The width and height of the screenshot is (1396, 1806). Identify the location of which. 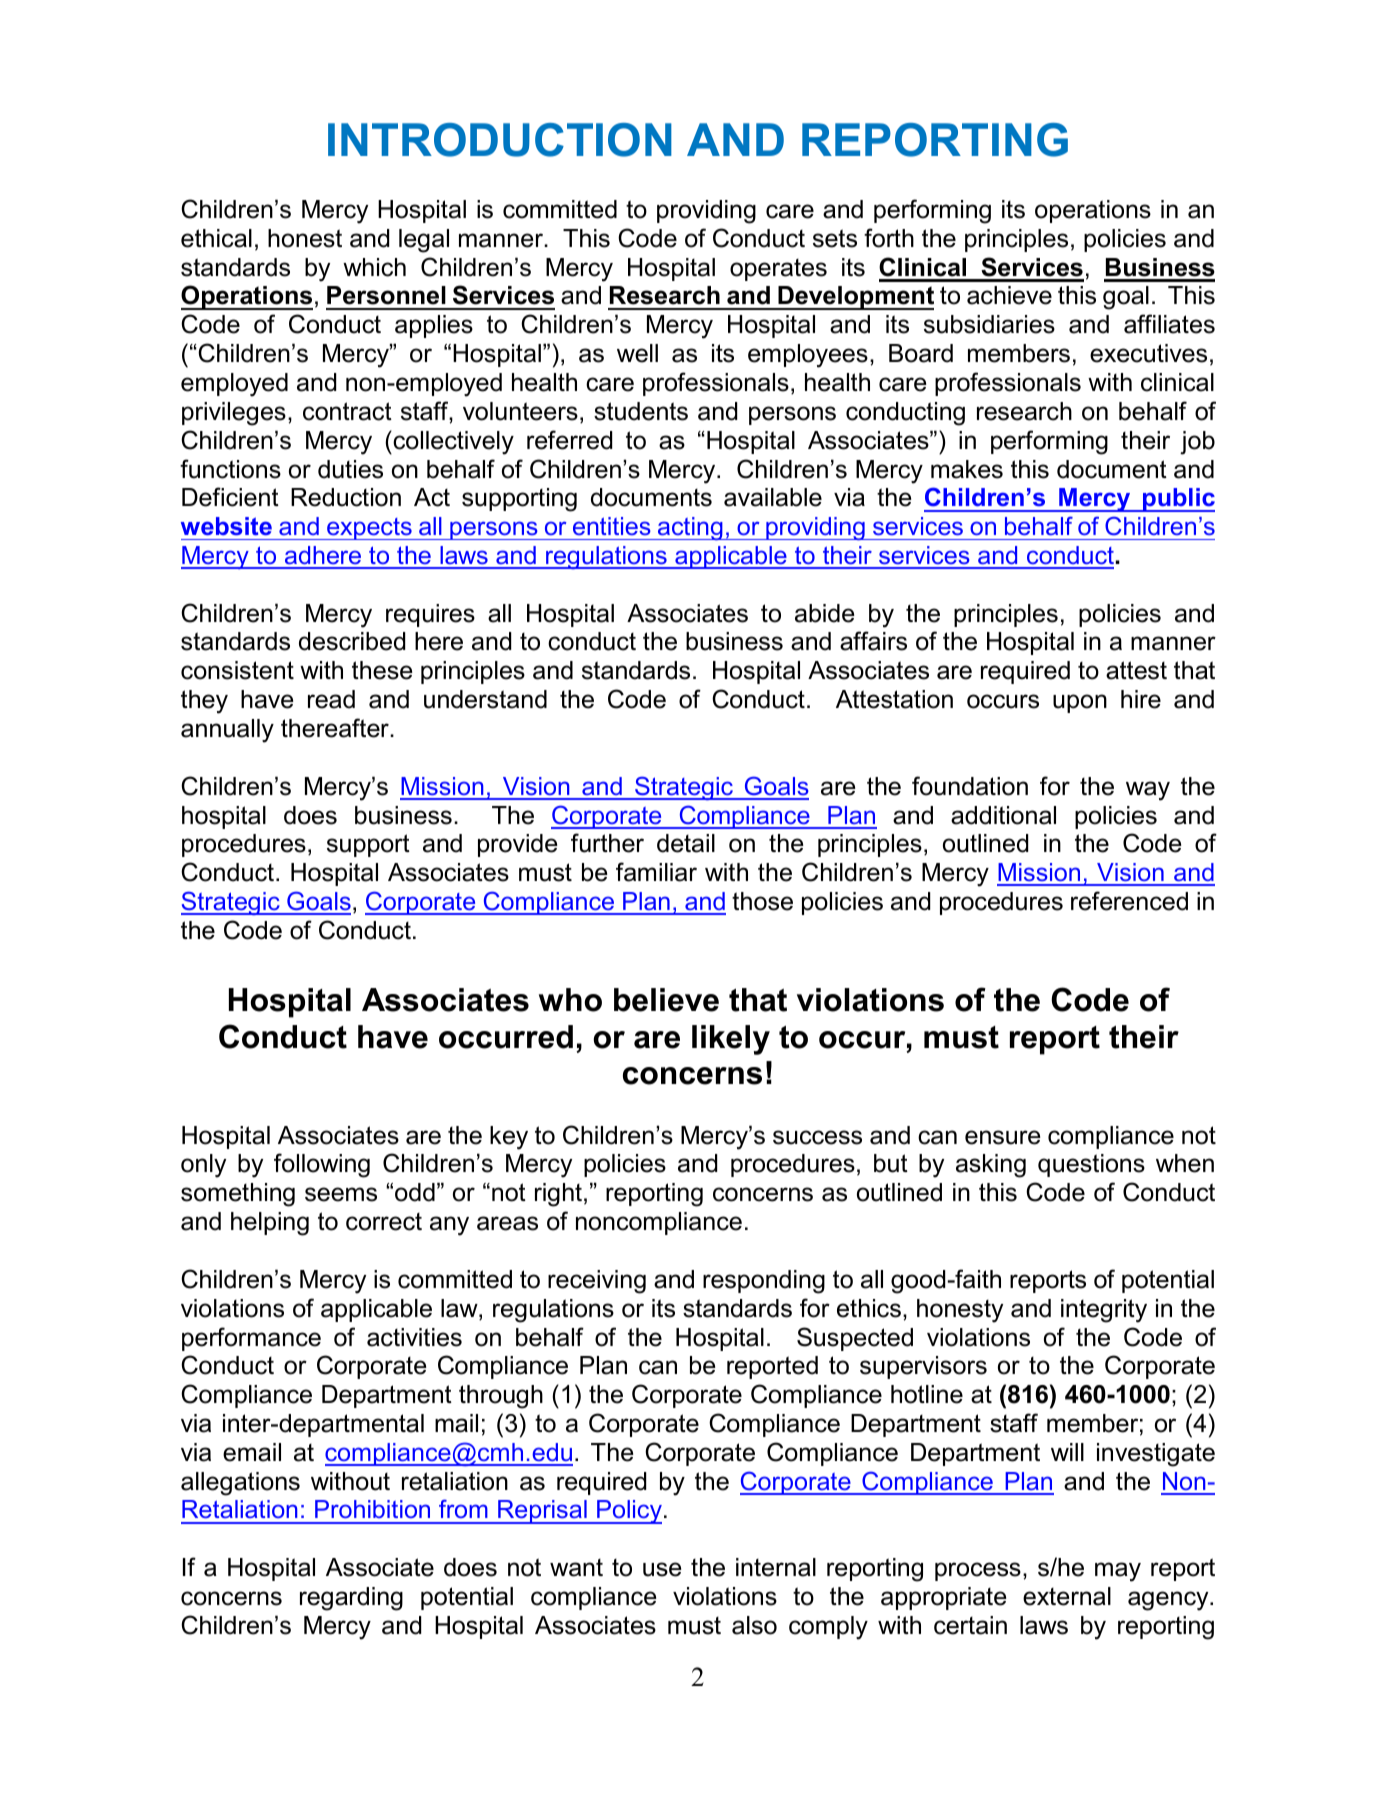
(374, 267).
